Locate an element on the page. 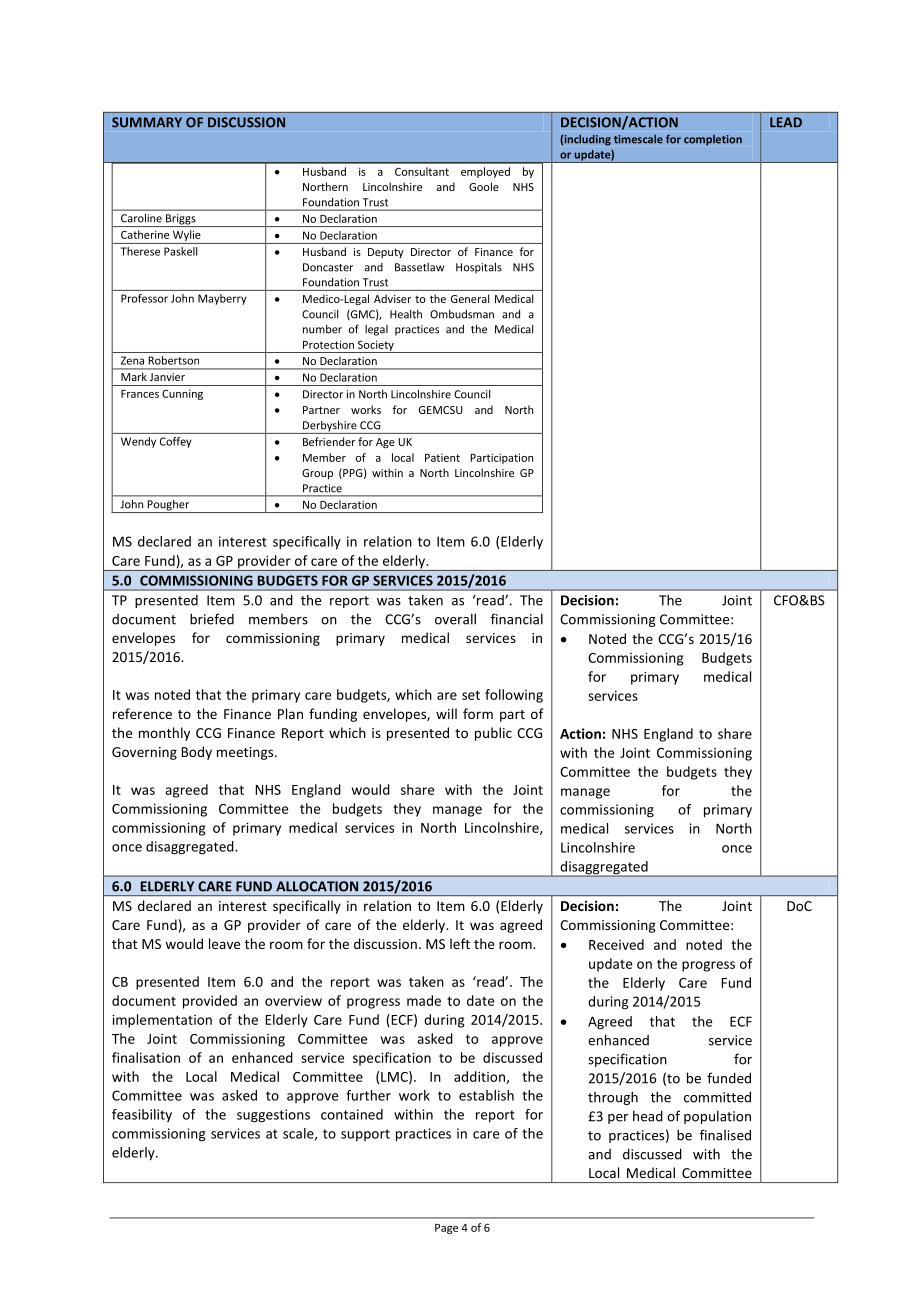  briefed is located at coordinates (212, 619).
